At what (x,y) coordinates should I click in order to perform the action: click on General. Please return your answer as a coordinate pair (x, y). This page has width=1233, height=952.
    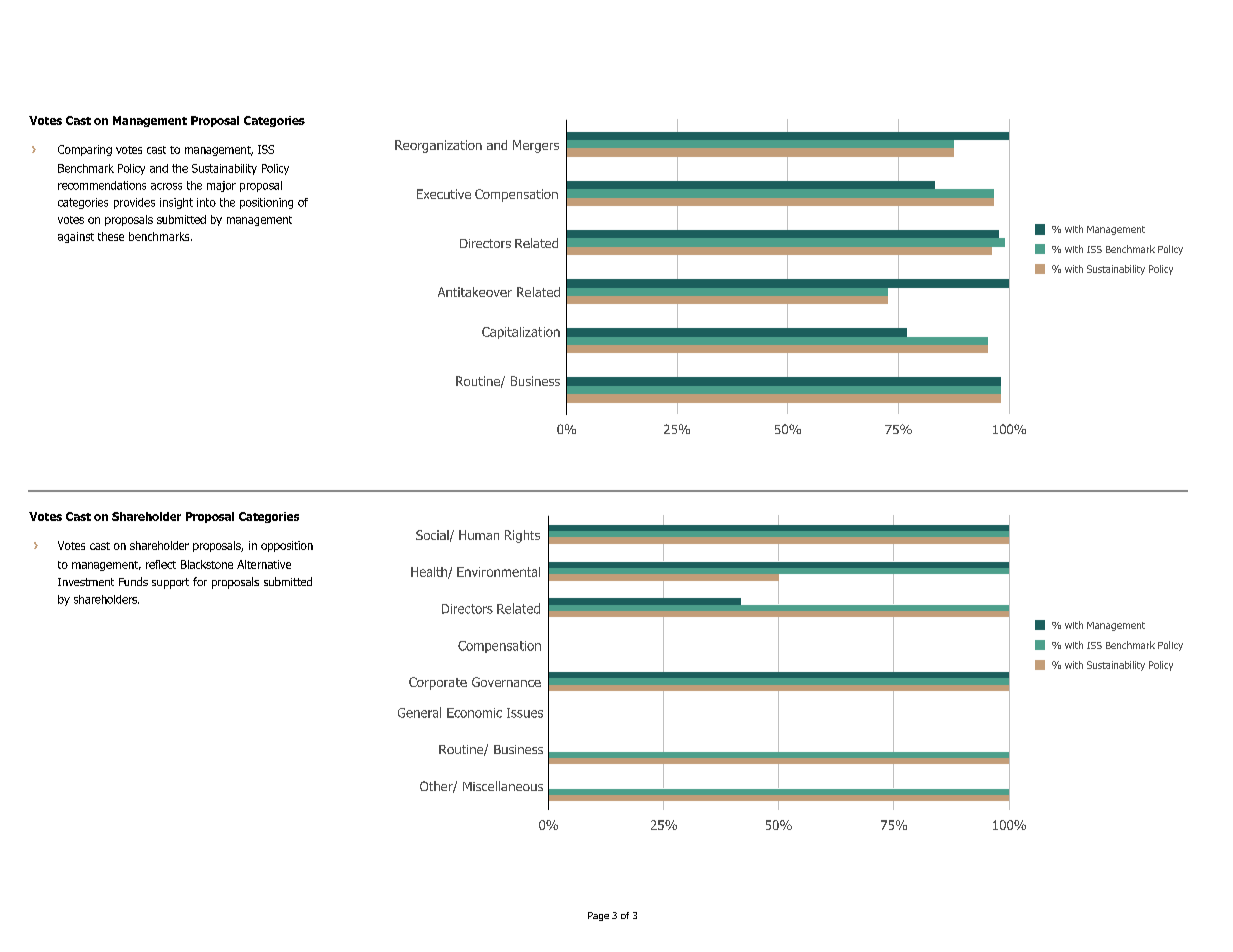
    Looking at the image, I should click on (419, 712).
